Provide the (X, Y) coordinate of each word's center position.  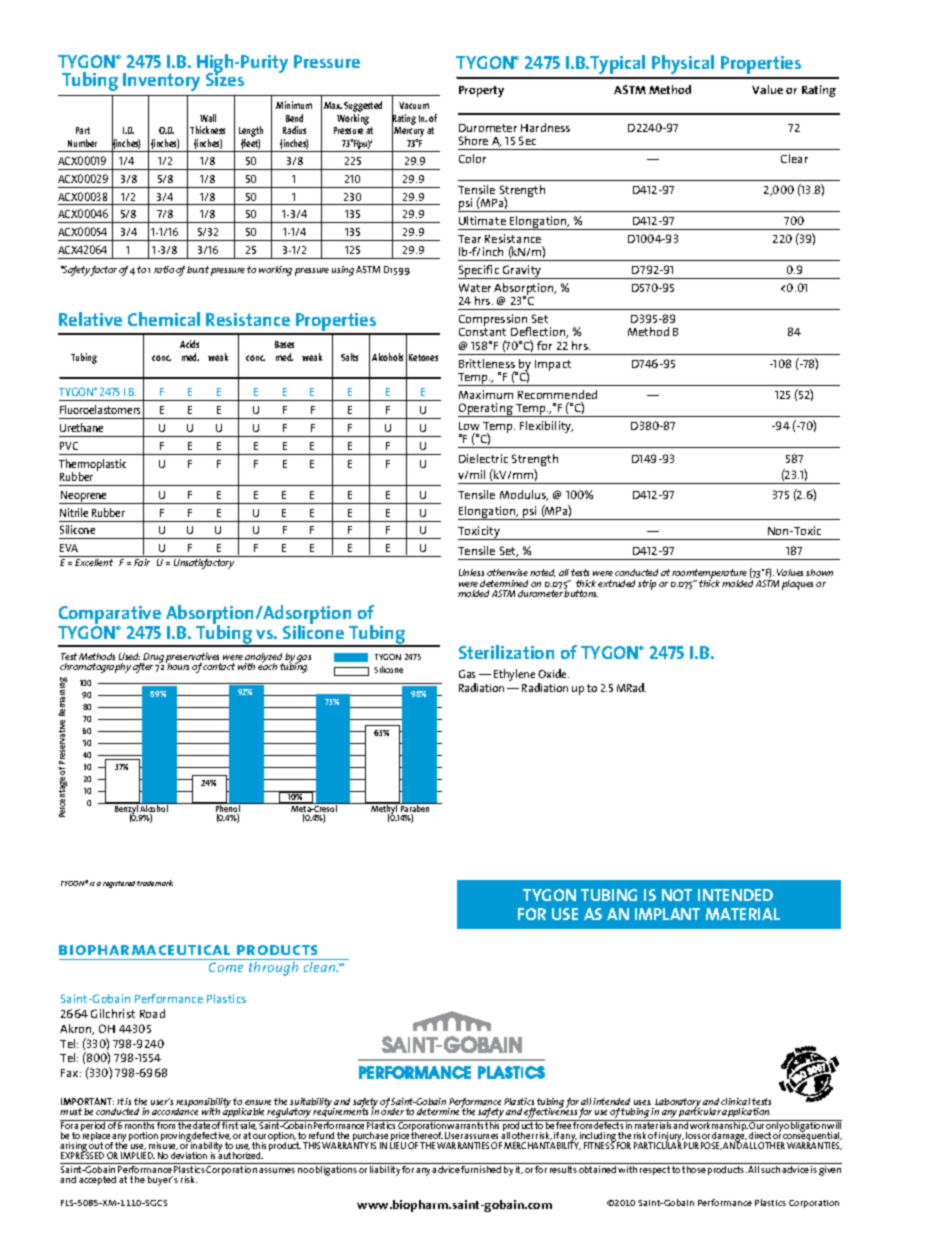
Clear (794, 158)
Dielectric (483, 458)
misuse (163, 1145)
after (143, 668)
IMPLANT (667, 914)
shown (819, 572)
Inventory (161, 82)
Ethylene (514, 675)
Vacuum (414, 105)
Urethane (81, 427)
